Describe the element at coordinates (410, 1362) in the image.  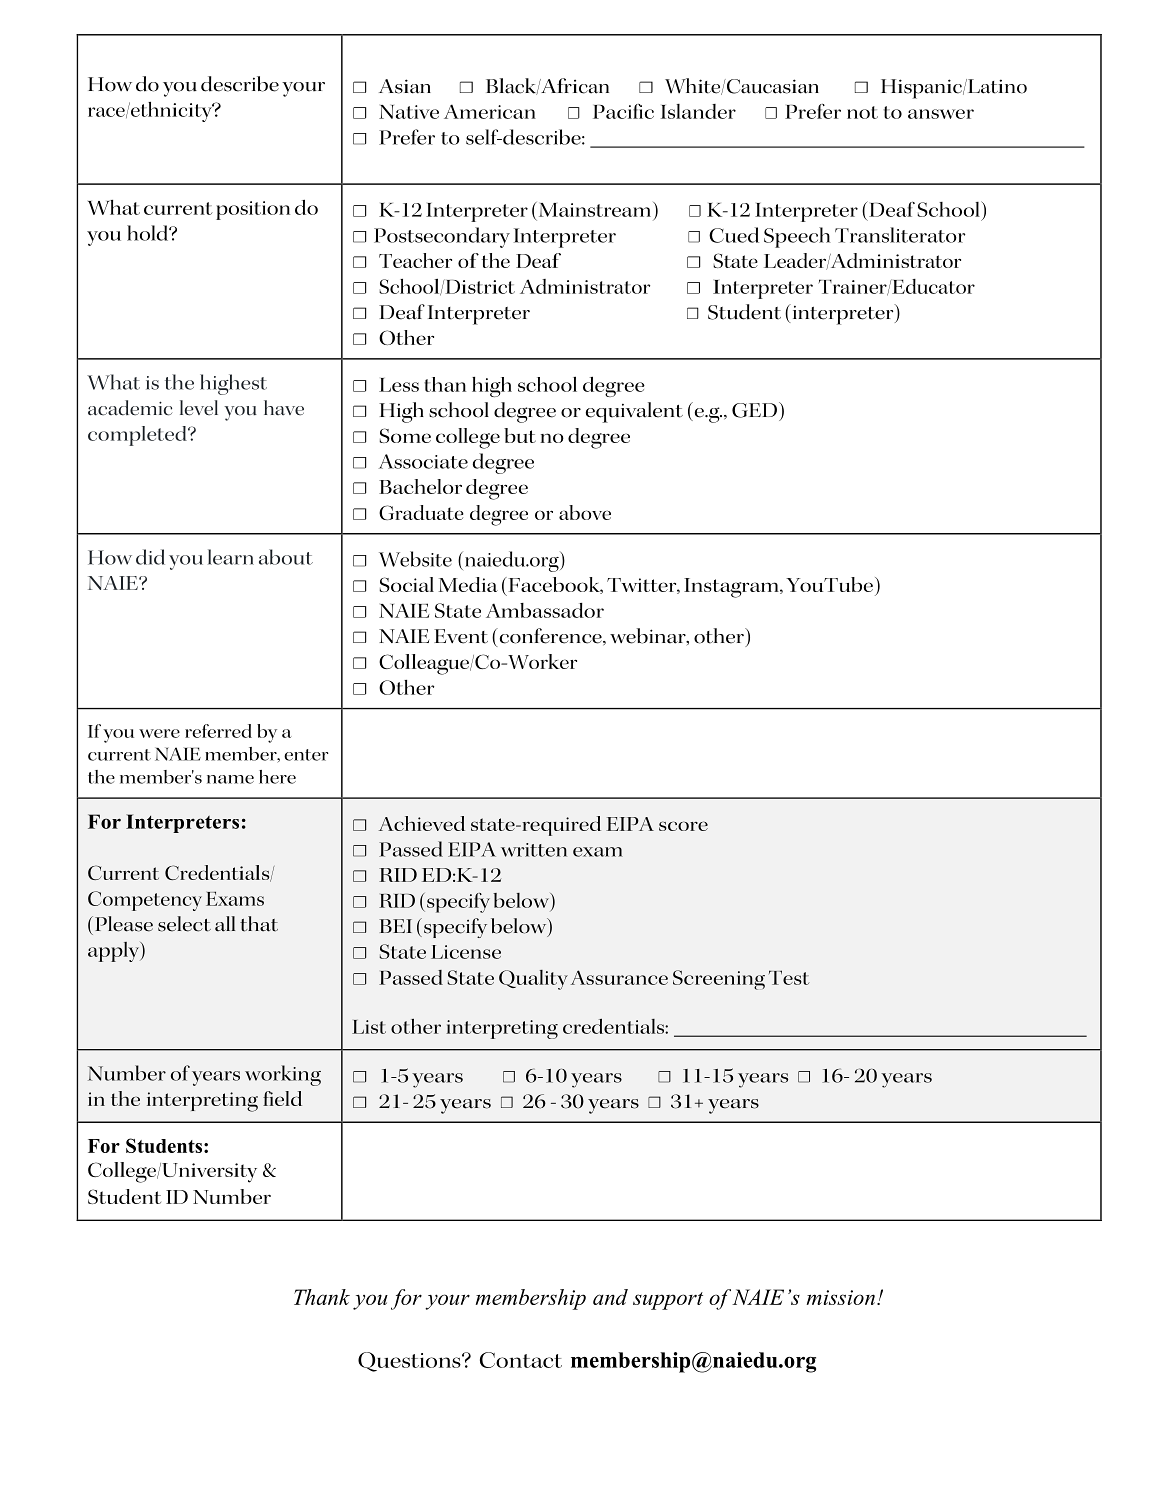
I see `Questions` at that location.
